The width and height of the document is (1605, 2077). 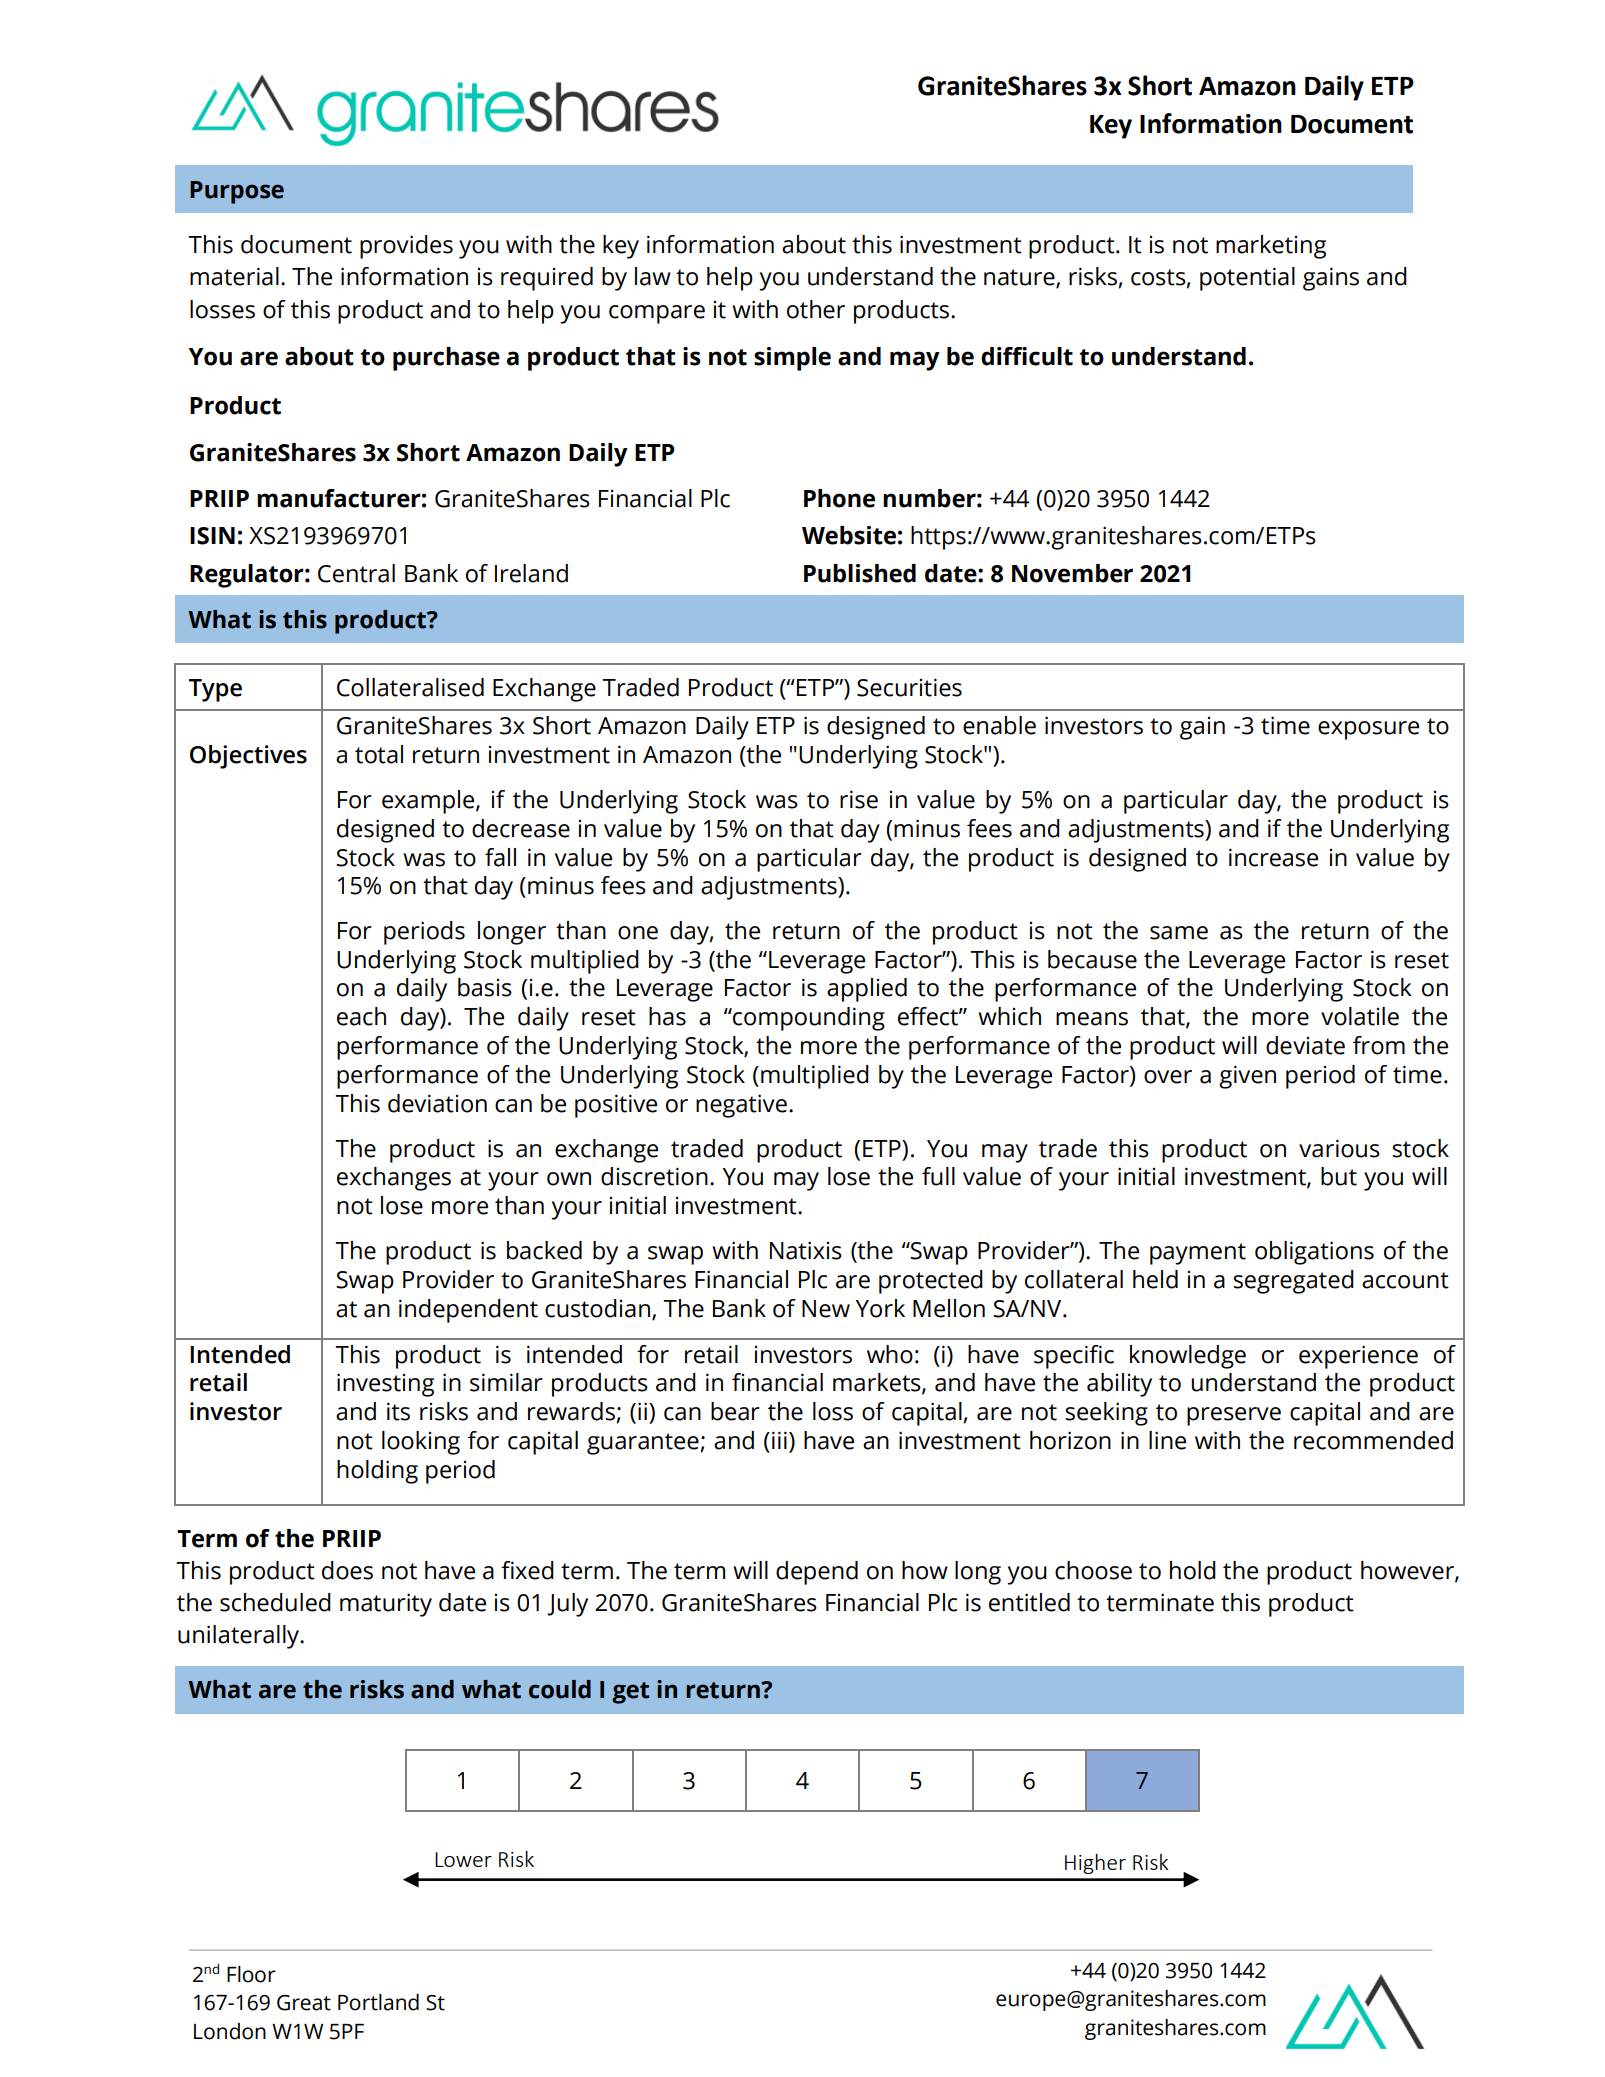 What do you see at coordinates (779, 1440) in the document?
I see `iii` at bounding box center [779, 1440].
